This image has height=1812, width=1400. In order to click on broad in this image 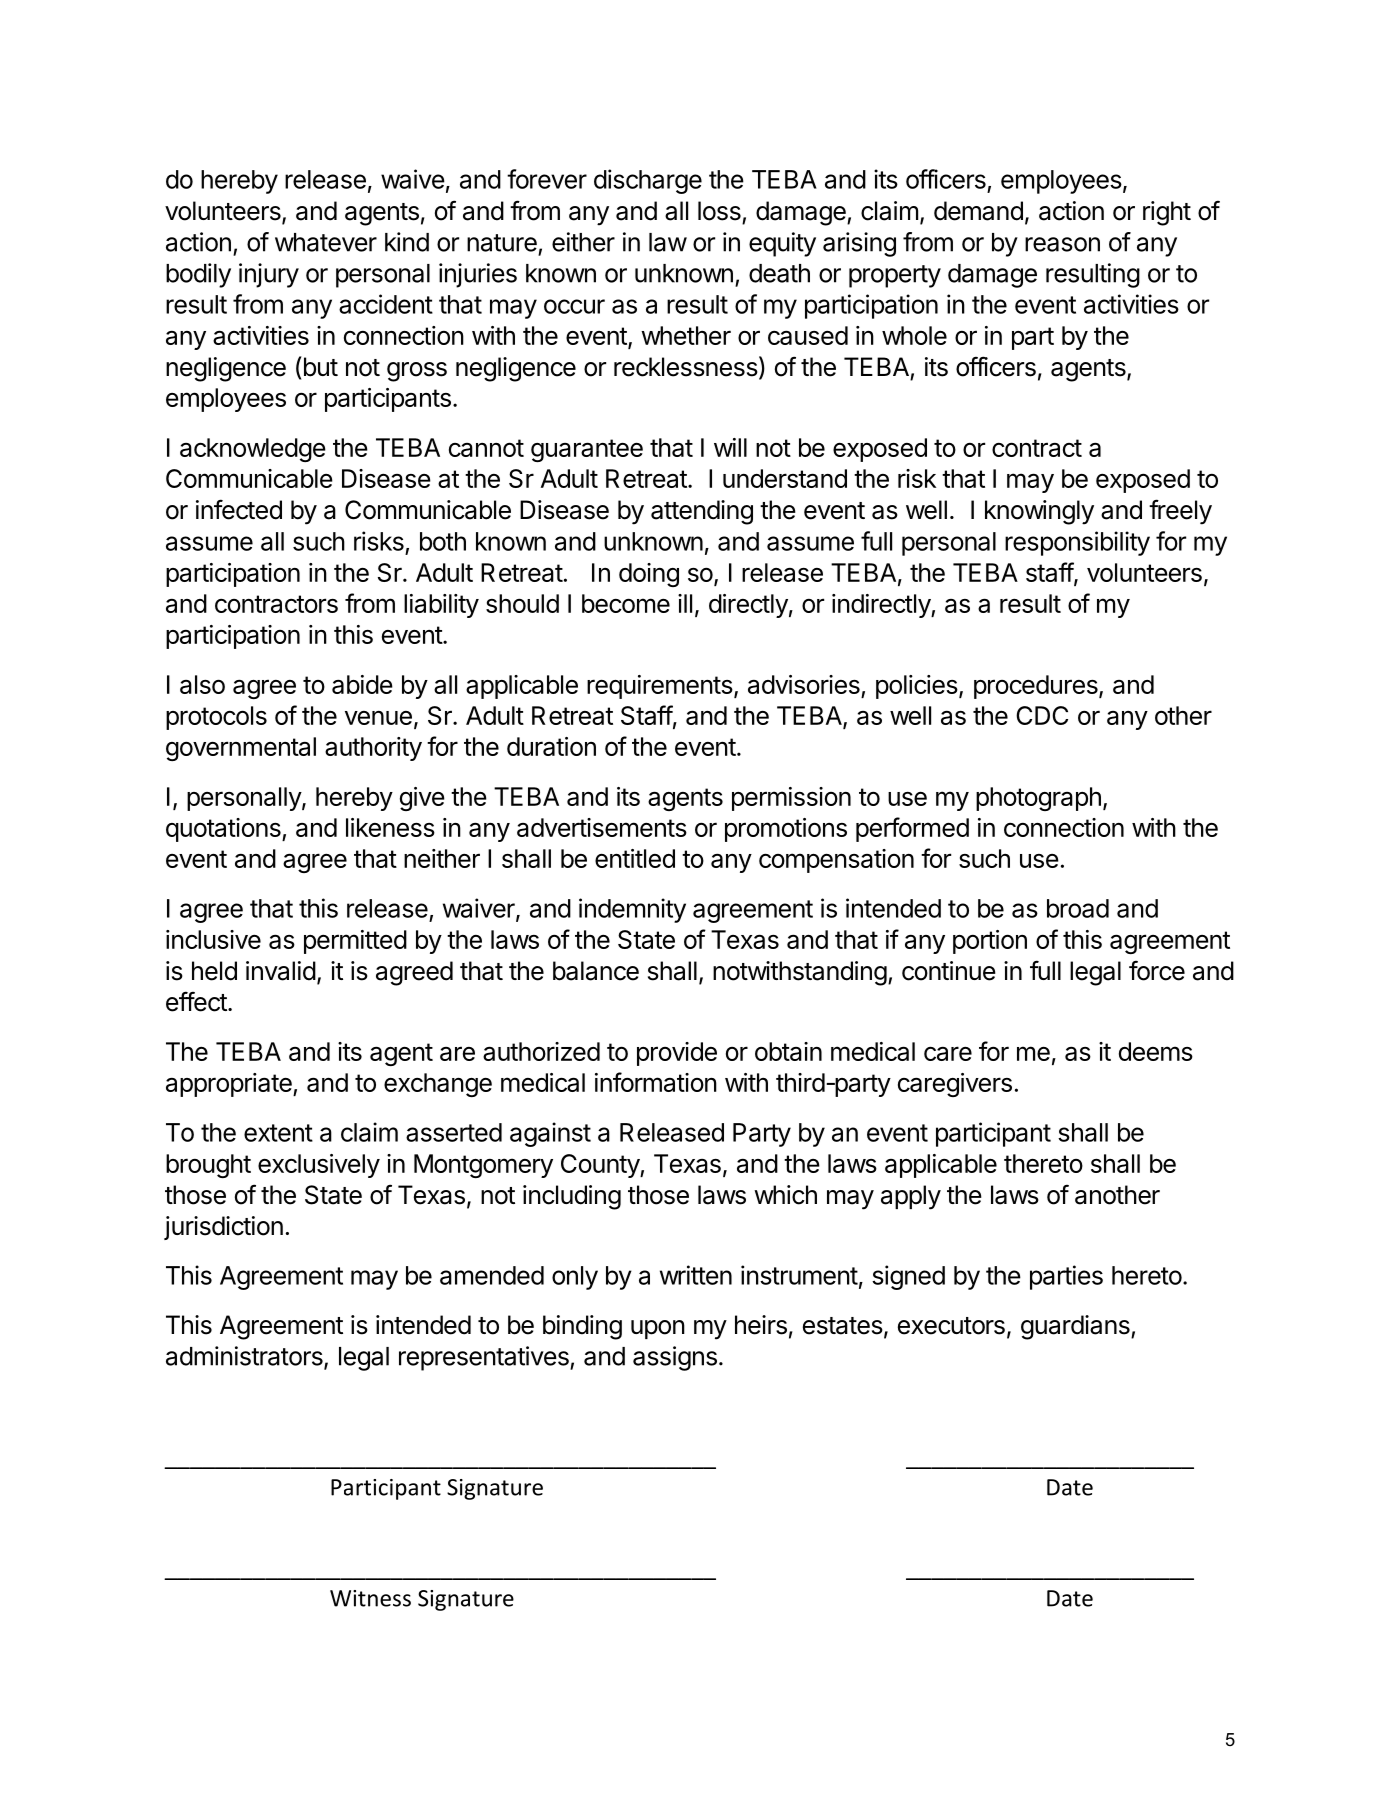, I will do `click(1078, 908)`.
